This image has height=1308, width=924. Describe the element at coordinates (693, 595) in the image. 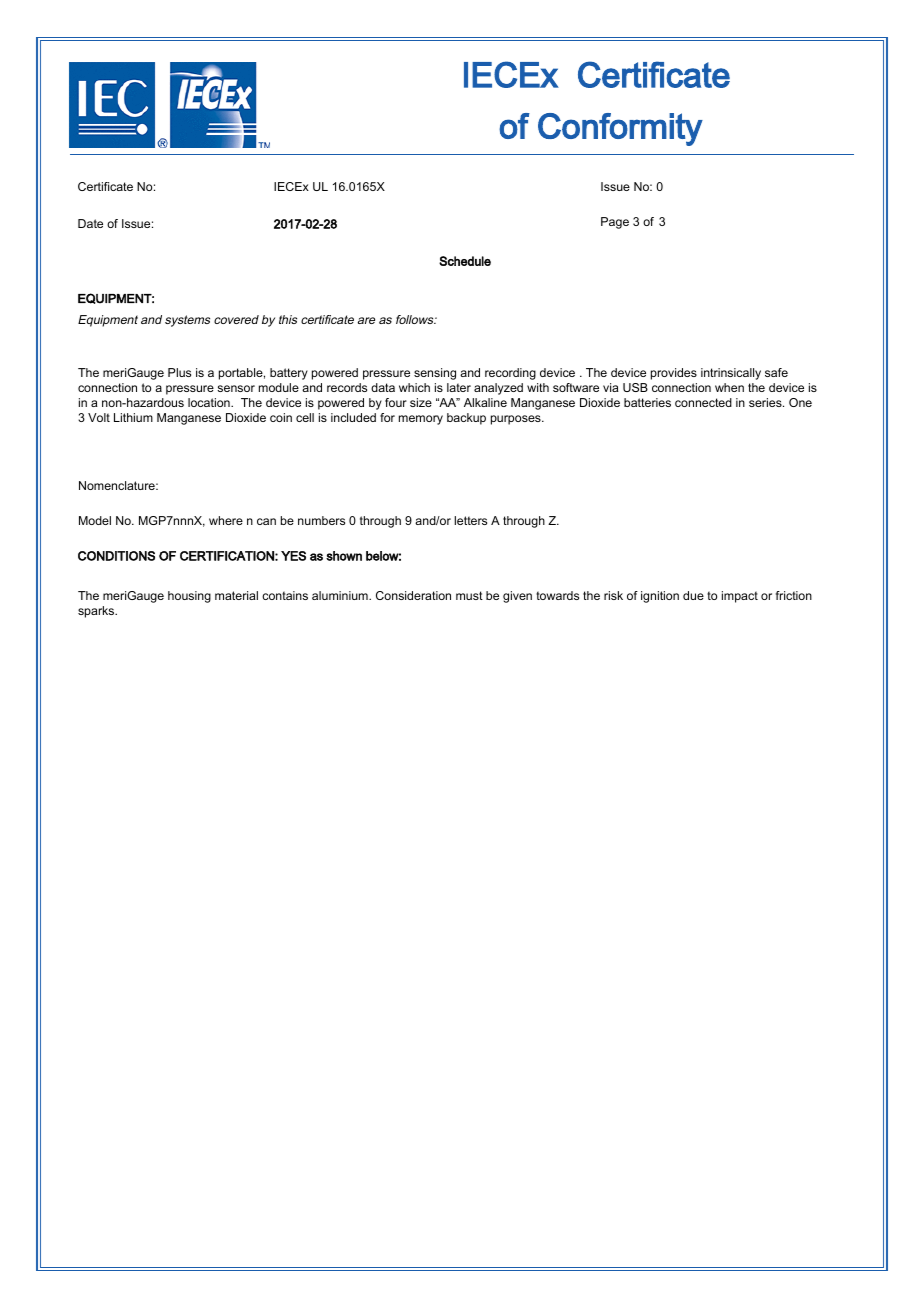

I see `due` at that location.
